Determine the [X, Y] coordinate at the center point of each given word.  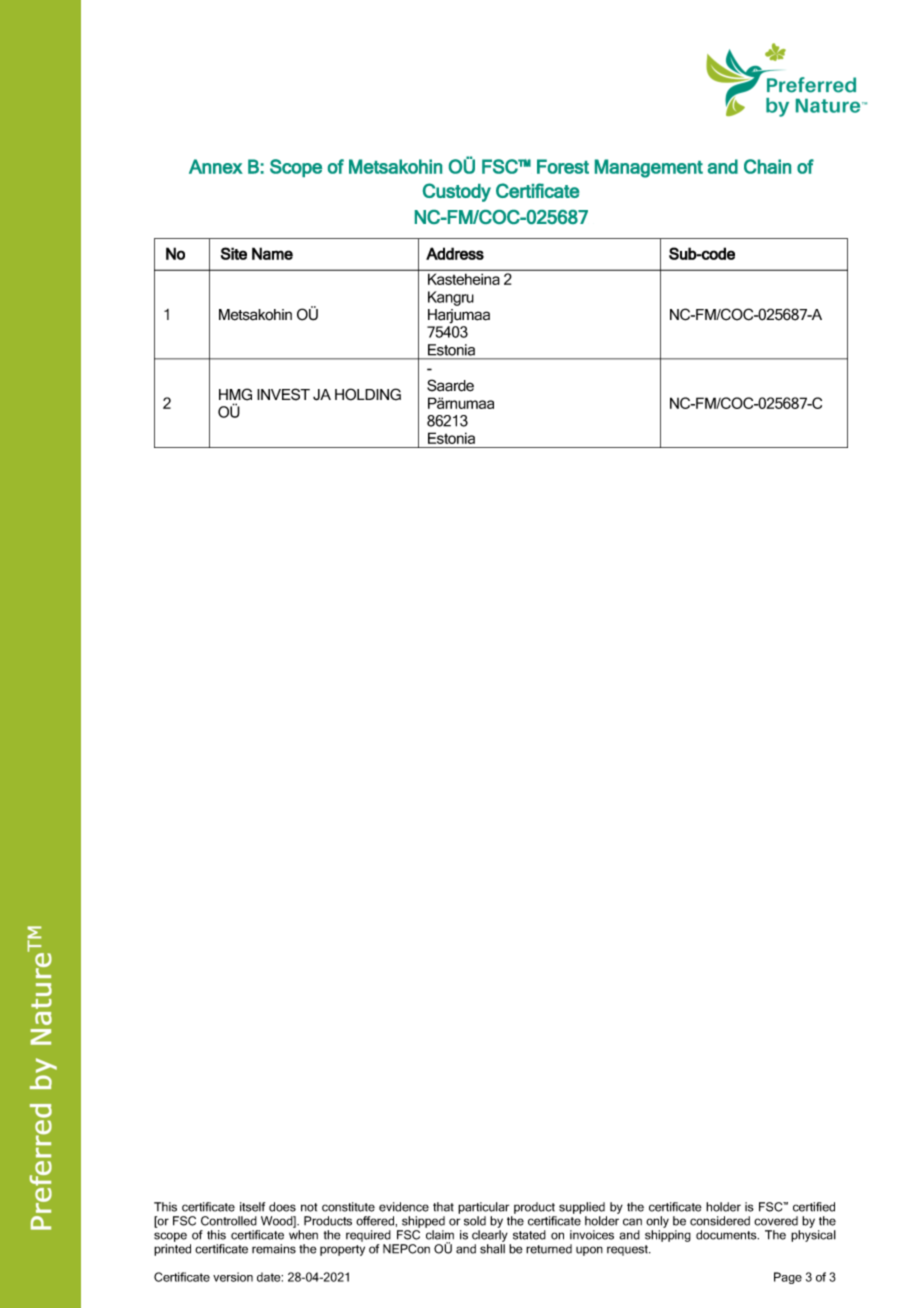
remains [274, 1249]
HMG [235, 394]
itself [252, 1207]
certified [814, 1207]
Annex [216, 166]
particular [483, 1208]
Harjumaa [459, 316]
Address [455, 253]
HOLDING [368, 394]
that [443, 1207]
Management [649, 168]
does [282, 1207]
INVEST [283, 394]
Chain [767, 166]
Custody [457, 192]
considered [720, 1221]
